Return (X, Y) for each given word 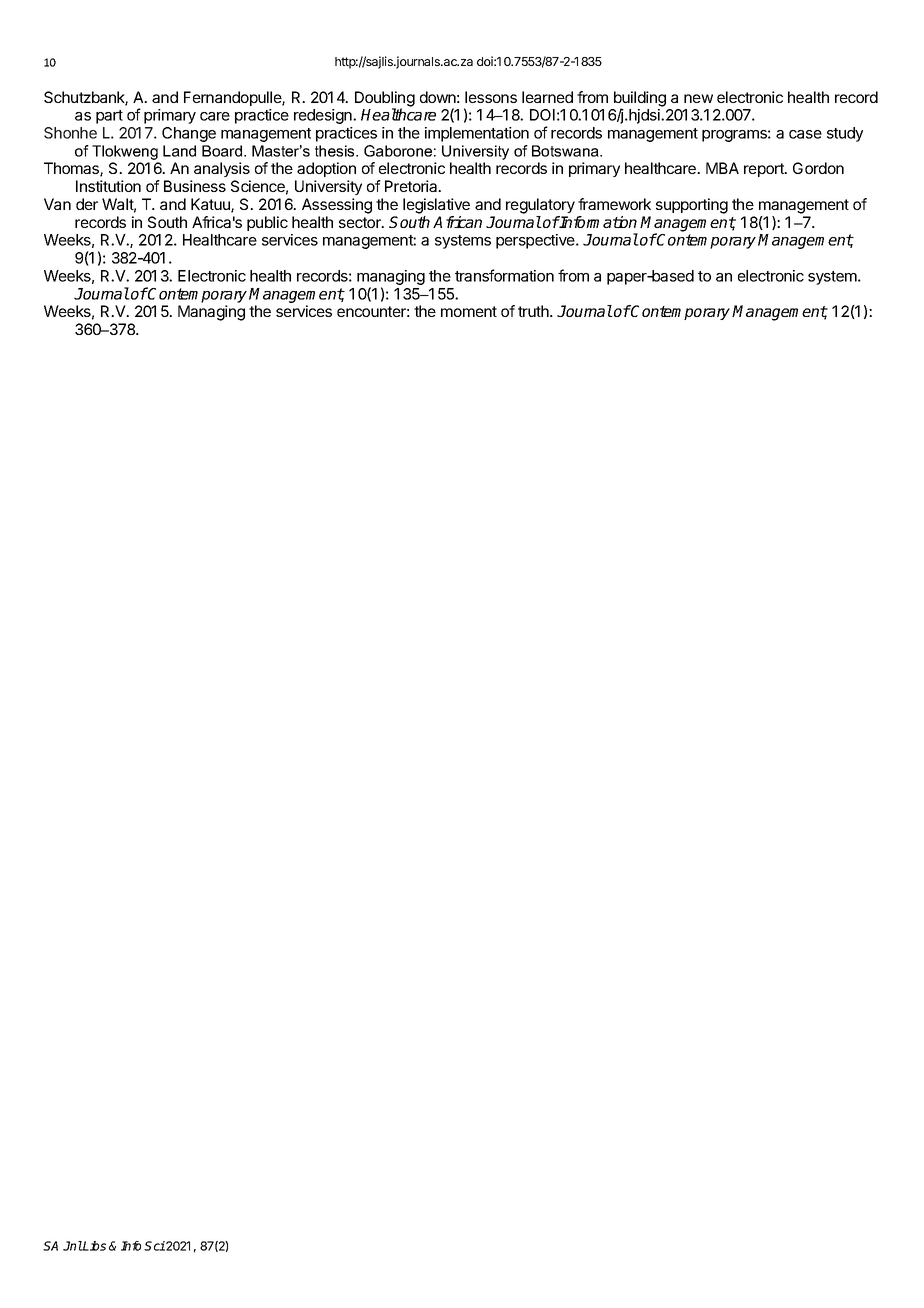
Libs (94, 1246)
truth (534, 311)
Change (189, 134)
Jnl (73, 1246)
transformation (504, 275)
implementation (477, 134)
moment (469, 311)
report (765, 170)
